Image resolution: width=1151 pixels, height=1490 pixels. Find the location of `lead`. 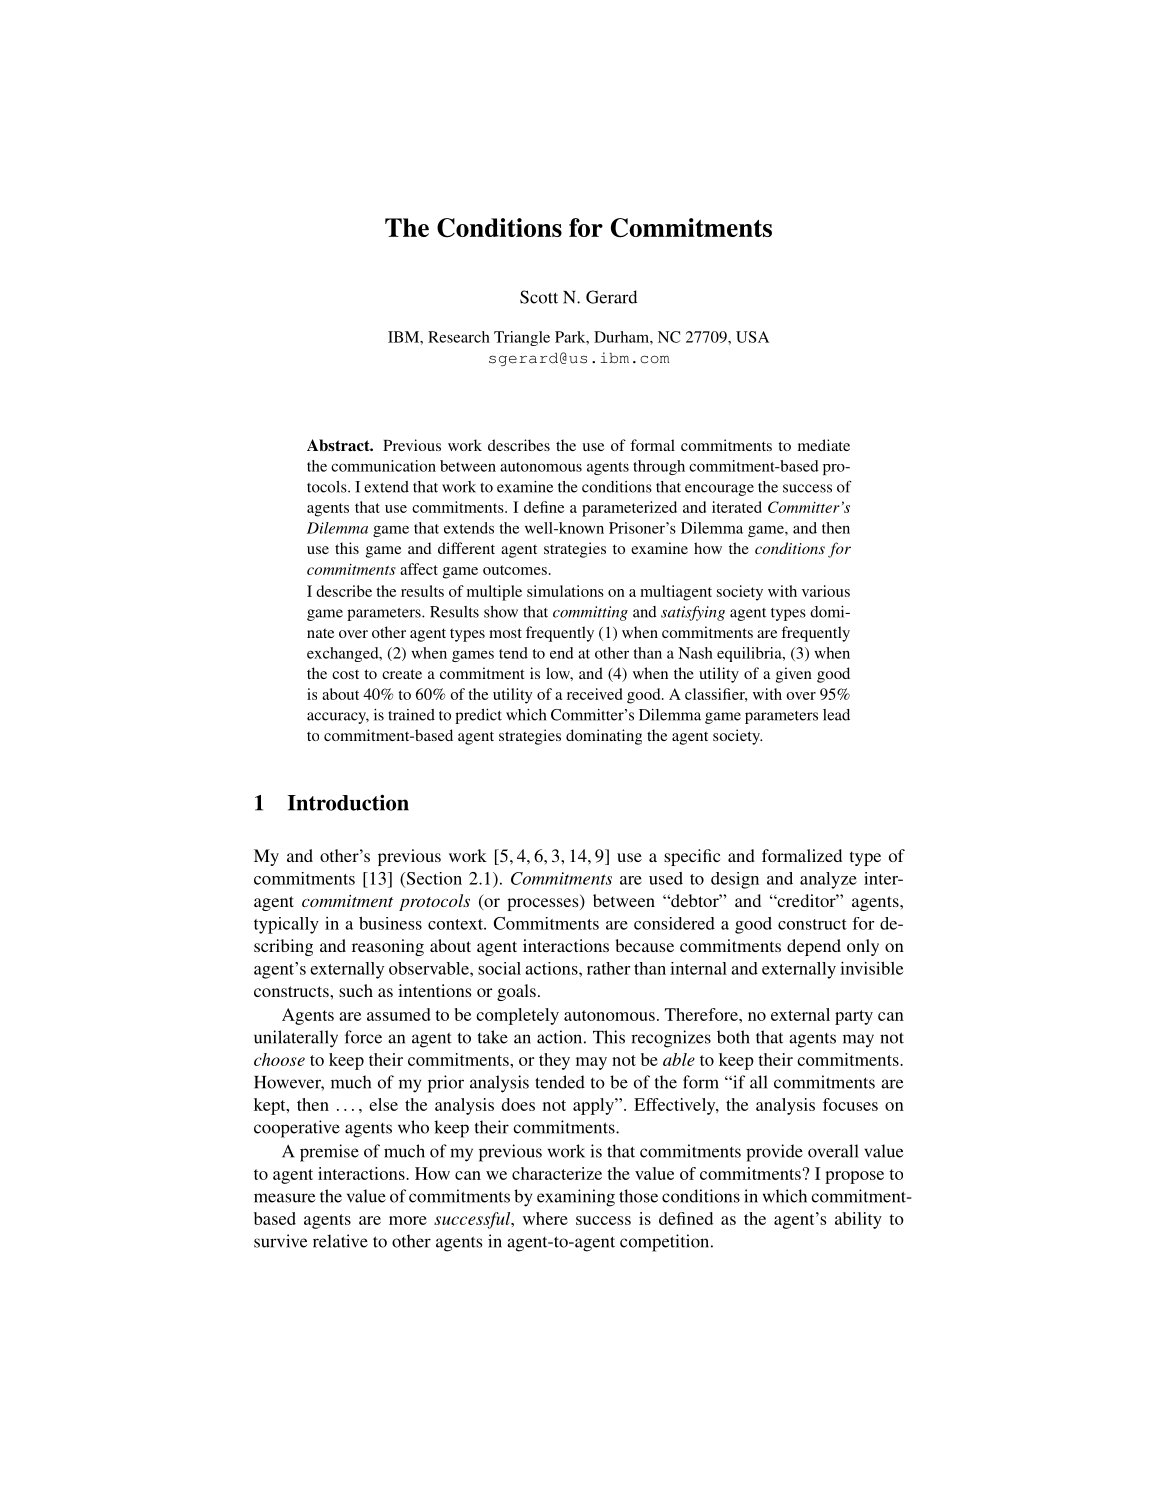

lead is located at coordinates (836, 715).
